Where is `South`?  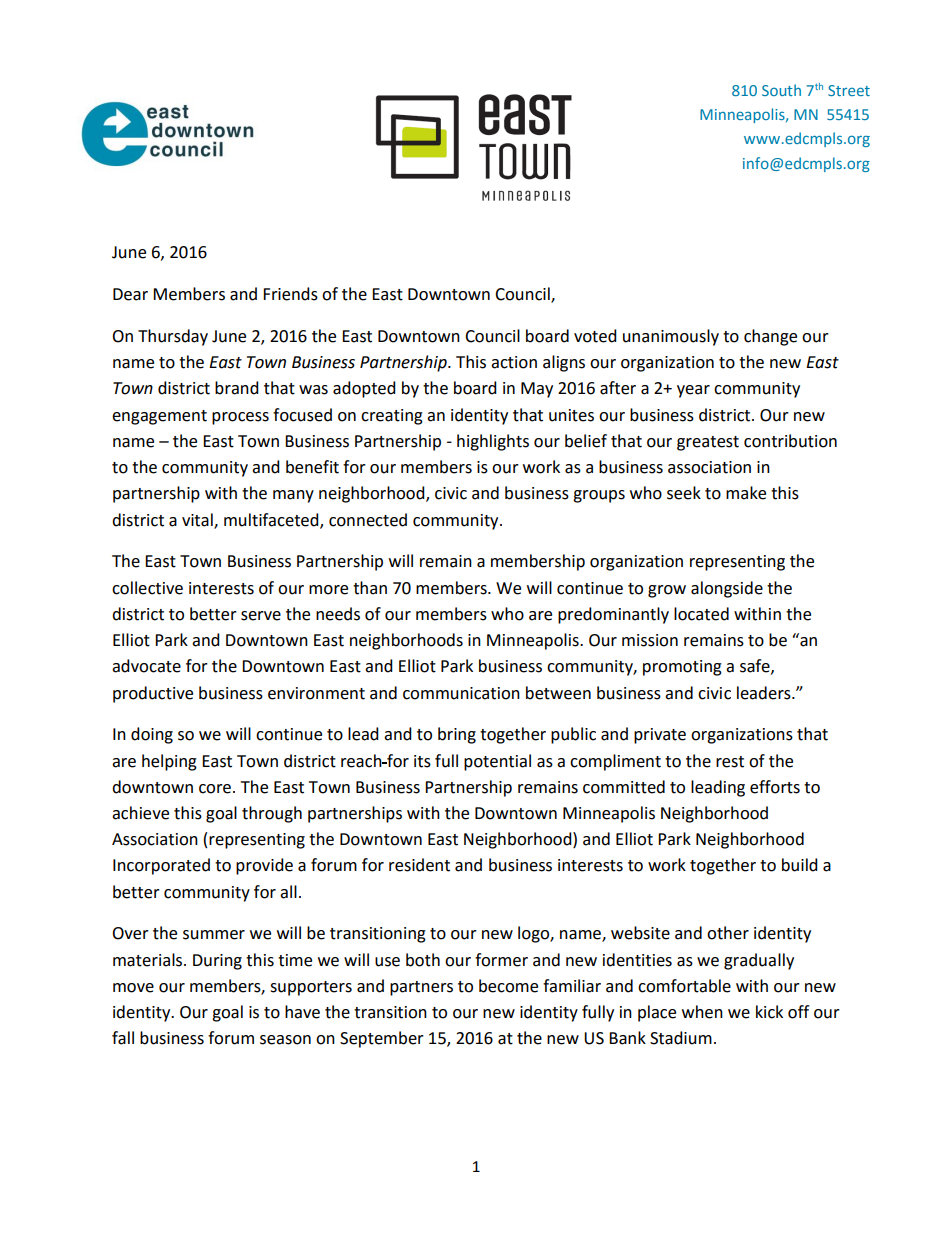 South is located at coordinates (781, 90).
